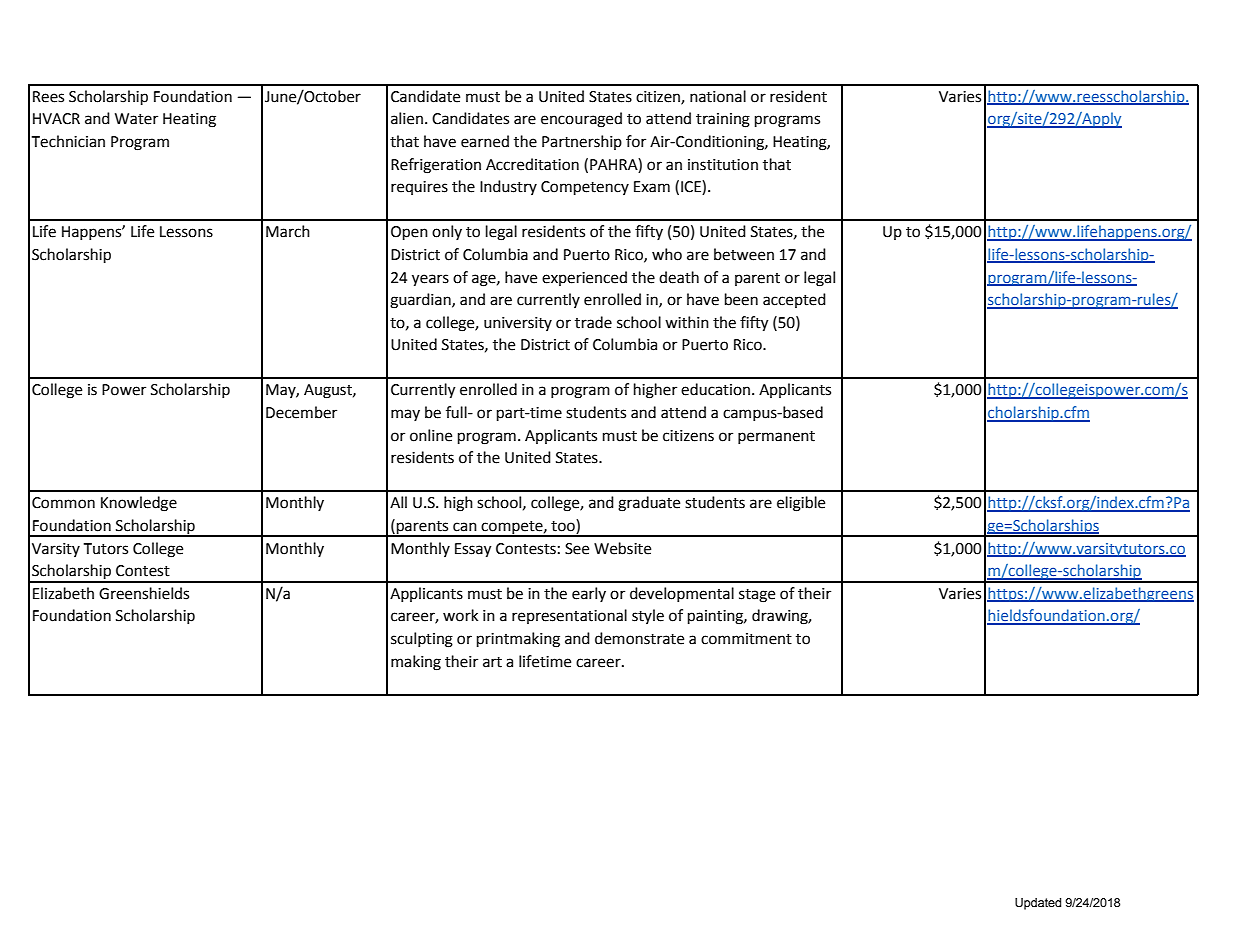 This document has height=952, width=1233. I want to click on accepted, so click(794, 300).
